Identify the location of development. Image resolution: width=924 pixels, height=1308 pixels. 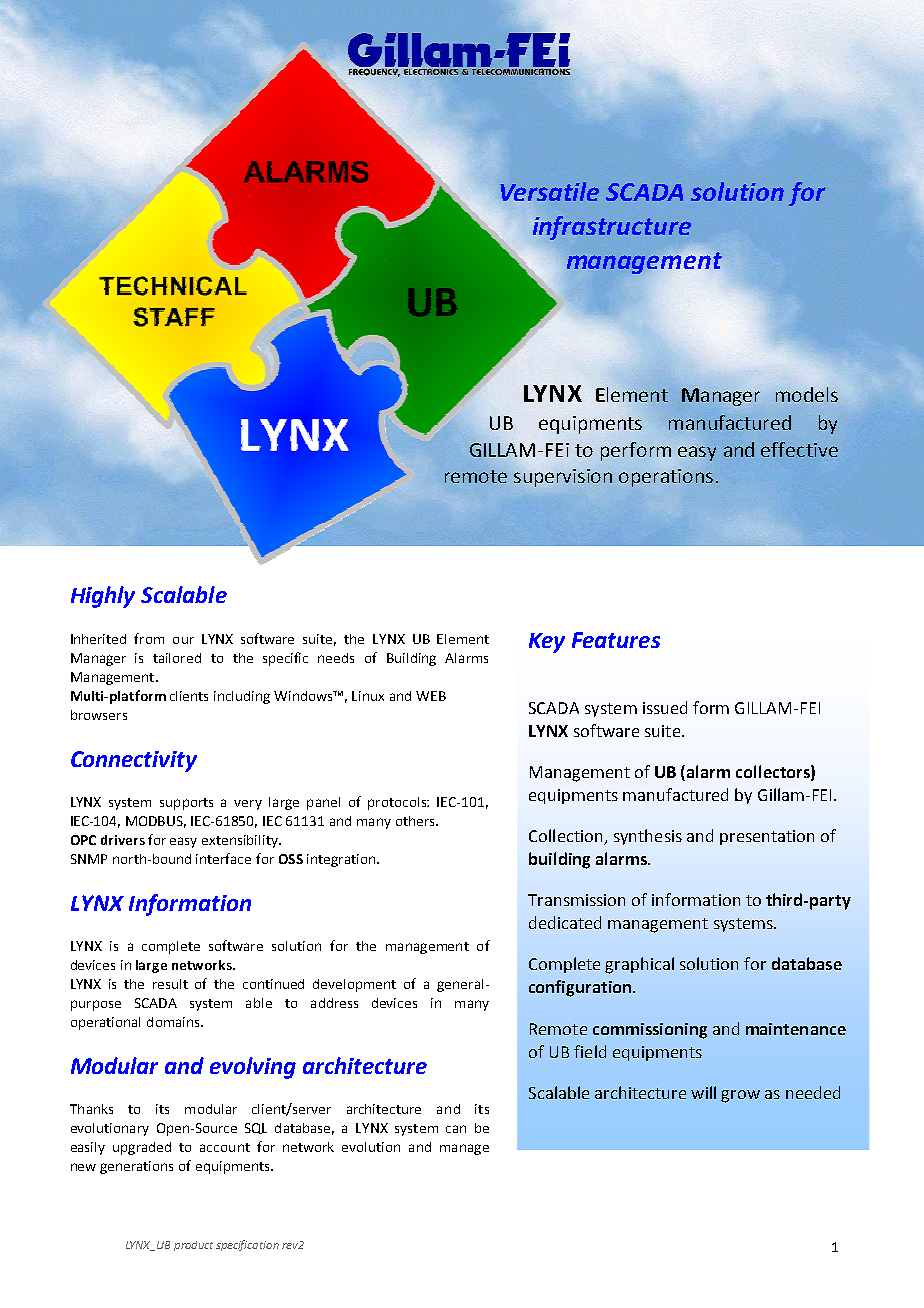
(354, 985).
